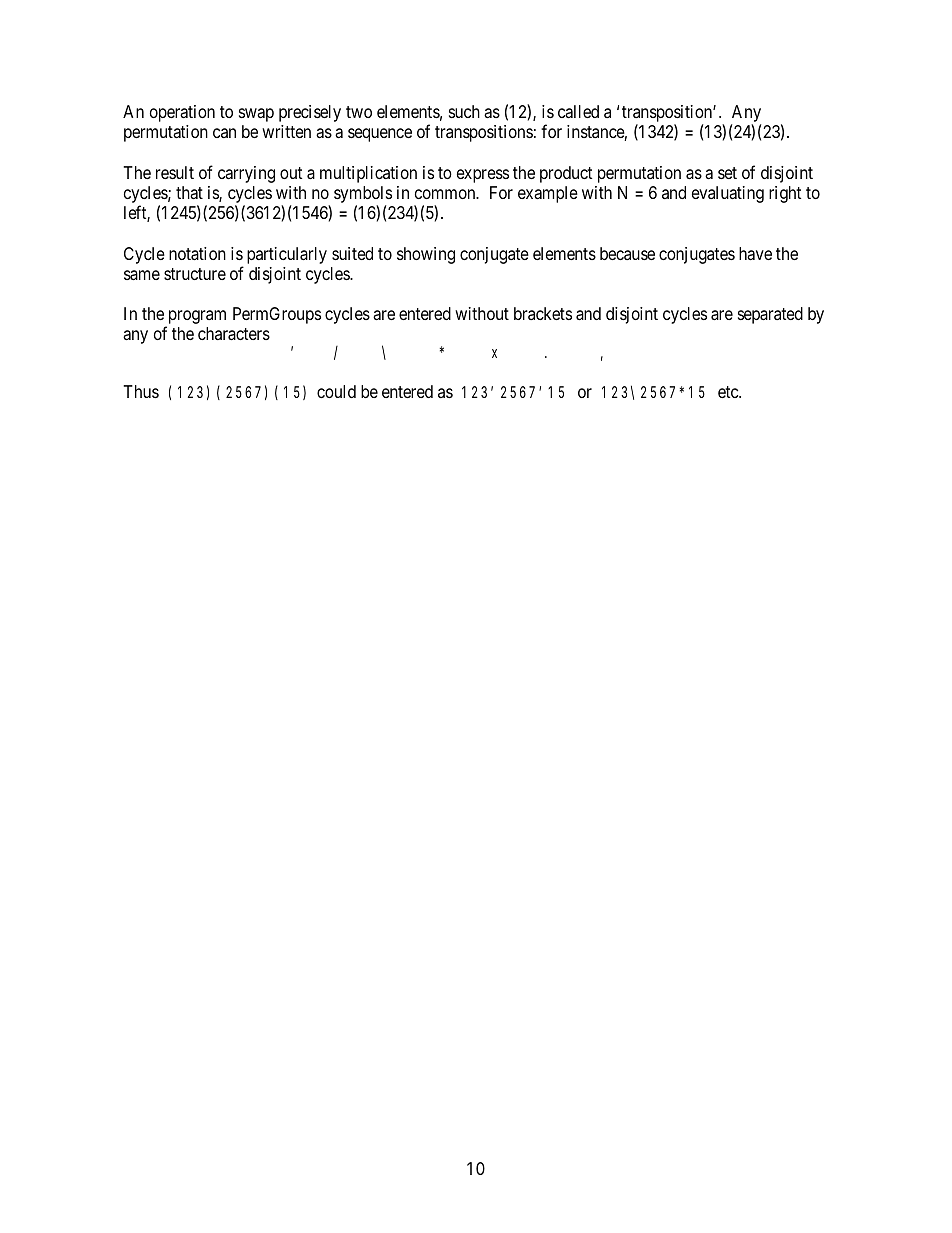 The image size is (952, 1233). What do you see at coordinates (464, 111) in the page?
I see `such` at bounding box center [464, 111].
